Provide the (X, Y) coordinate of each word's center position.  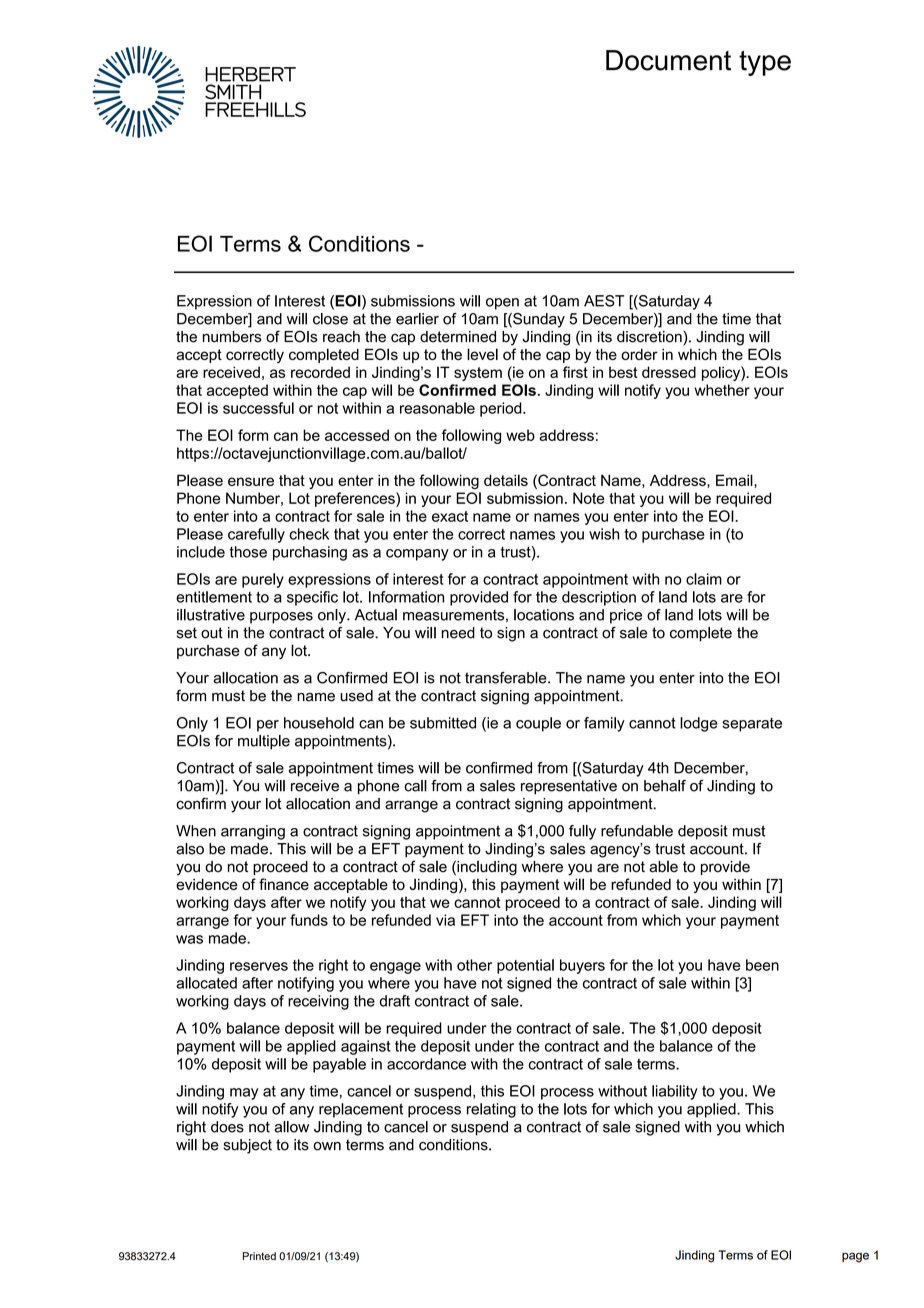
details (506, 480)
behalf (665, 786)
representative (569, 787)
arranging (253, 832)
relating (491, 1110)
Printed (259, 1256)
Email (735, 480)
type (765, 63)
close (330, 319)
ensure (251, 481)
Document (668, 60)
